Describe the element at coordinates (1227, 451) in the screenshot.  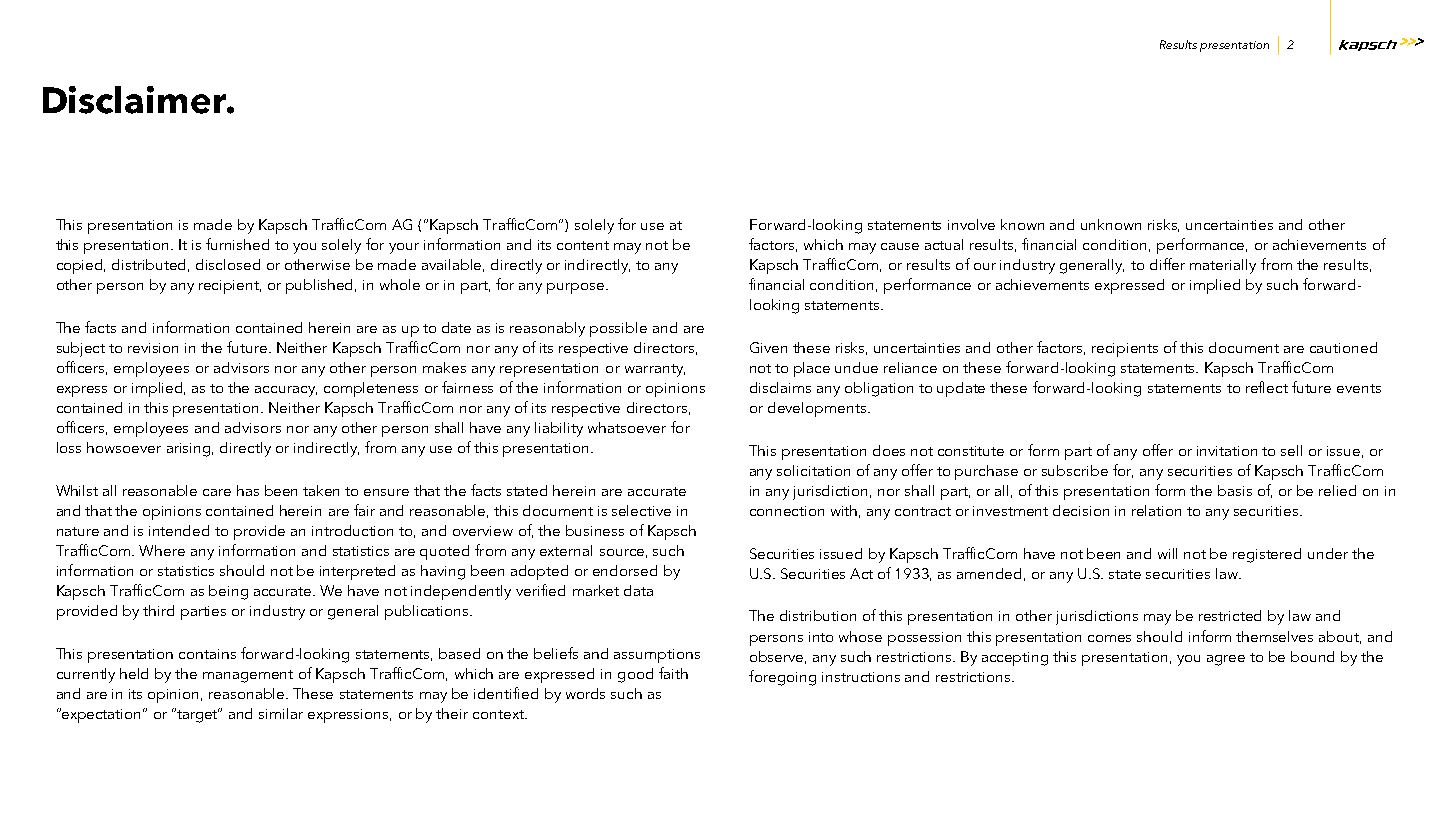
I see `invitation` at that location.
